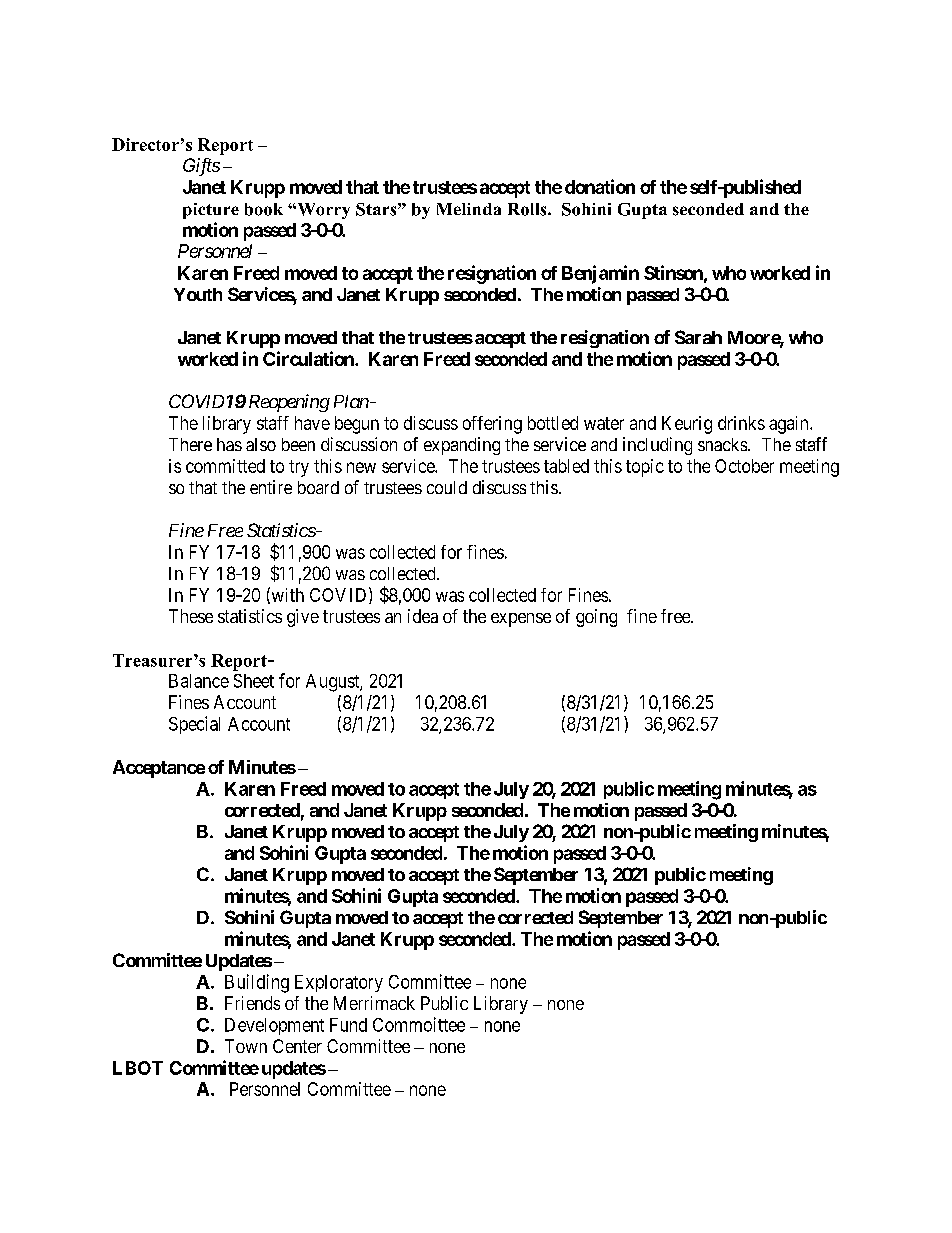 This image has height=1233, width=952. I want to click on Melinda, so click(469, 209).
